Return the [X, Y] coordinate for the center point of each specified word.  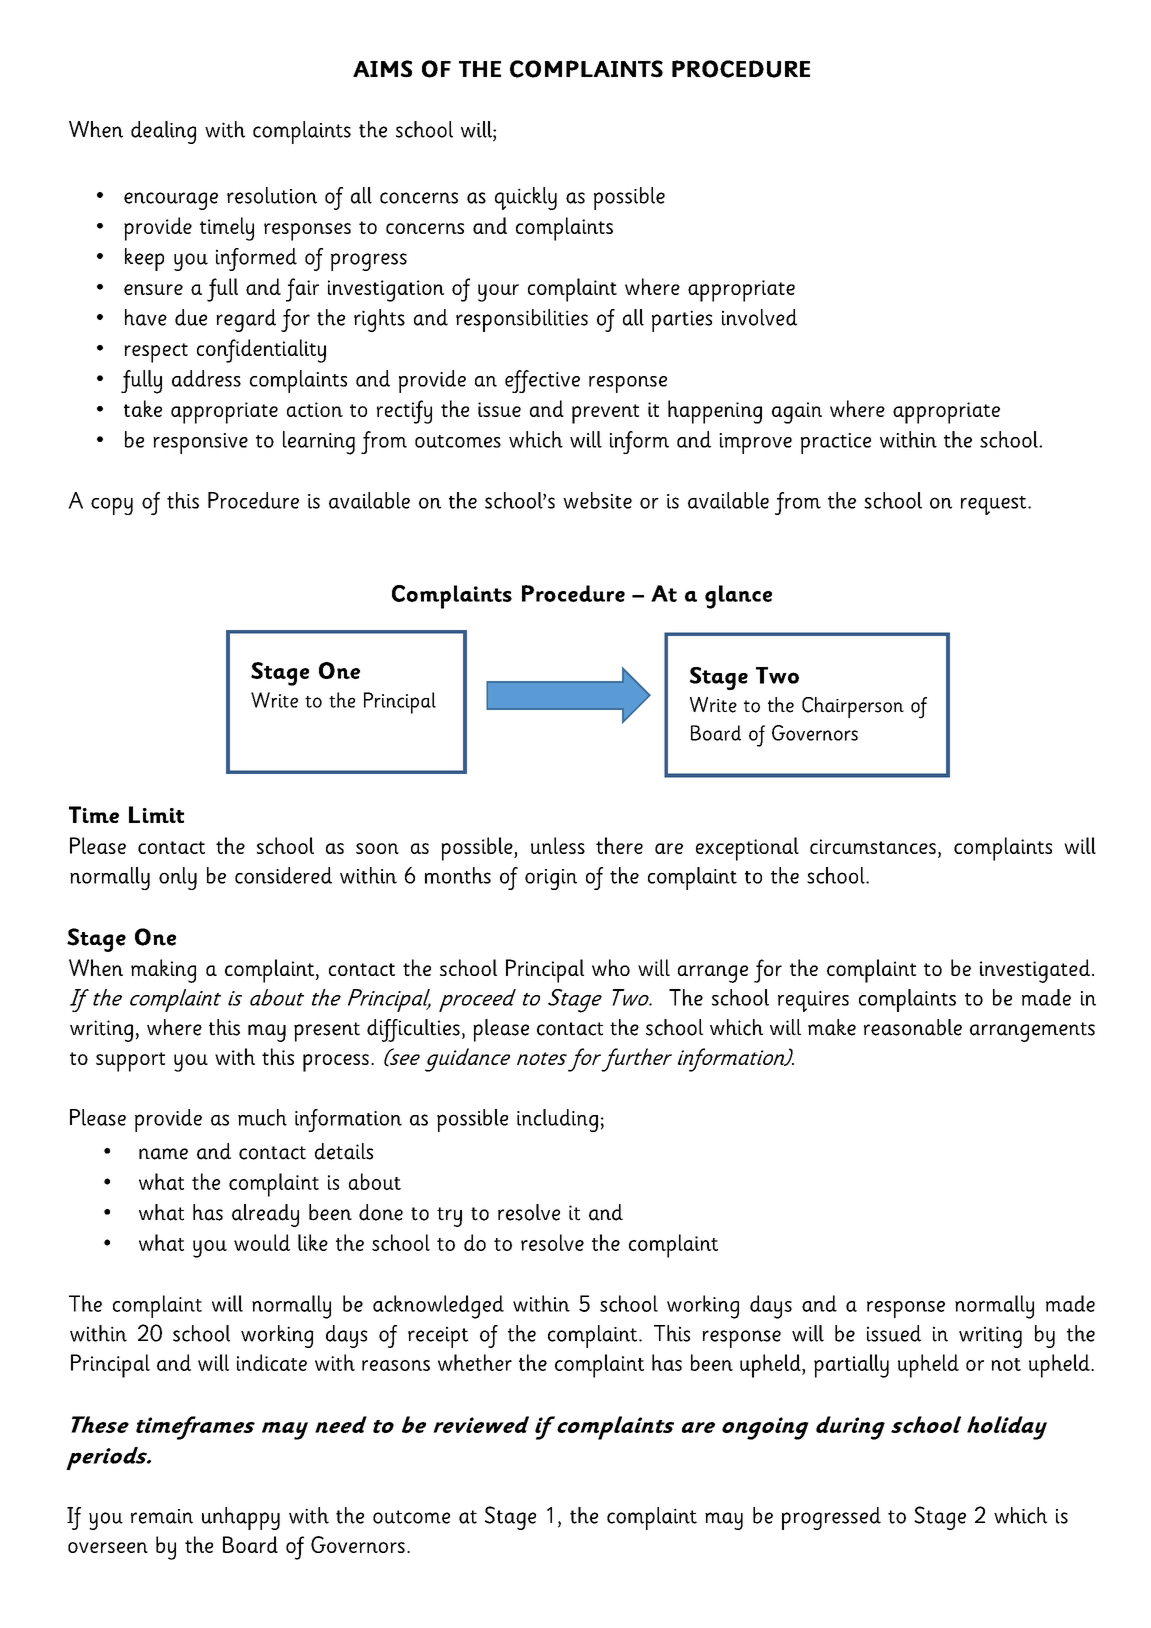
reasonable [913, 1027]
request [993, 505]
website [597, 500]
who [611, 967]
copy [112, 506]
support [130, 1062]
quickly [526, 198]
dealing [163, 132]
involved [759, 317]
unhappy [241, 1518]
